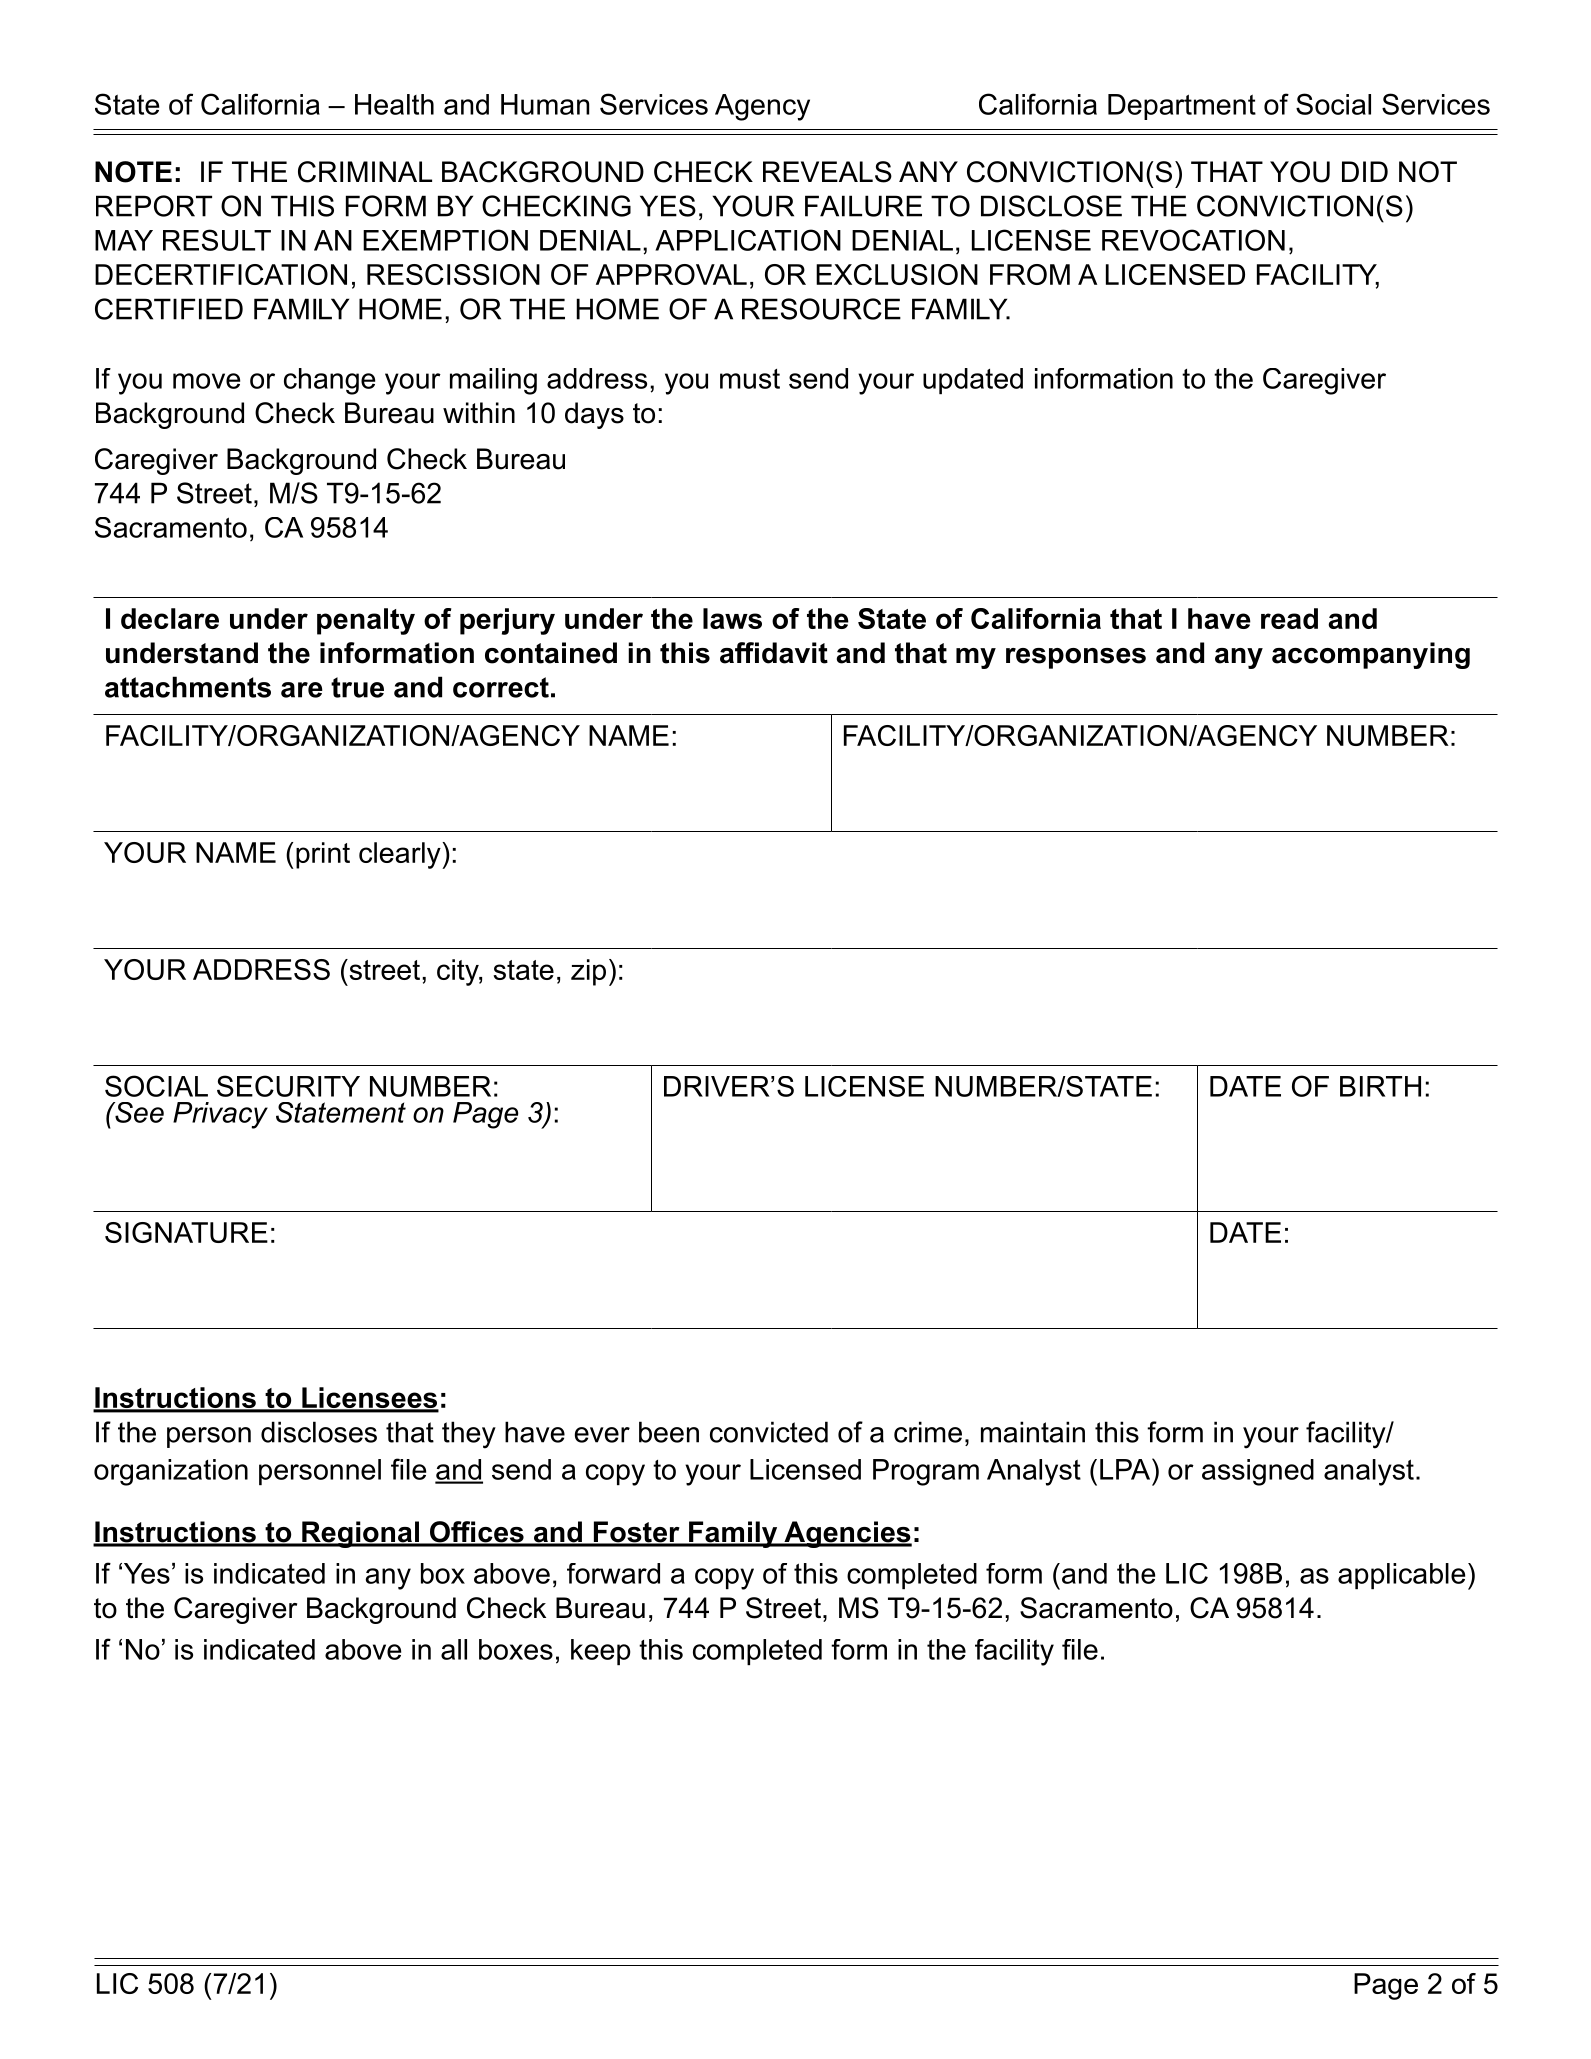  What do you see at coordinates (1289, 618) in the image?
I see `read` at bounding box center [1289, 618].
